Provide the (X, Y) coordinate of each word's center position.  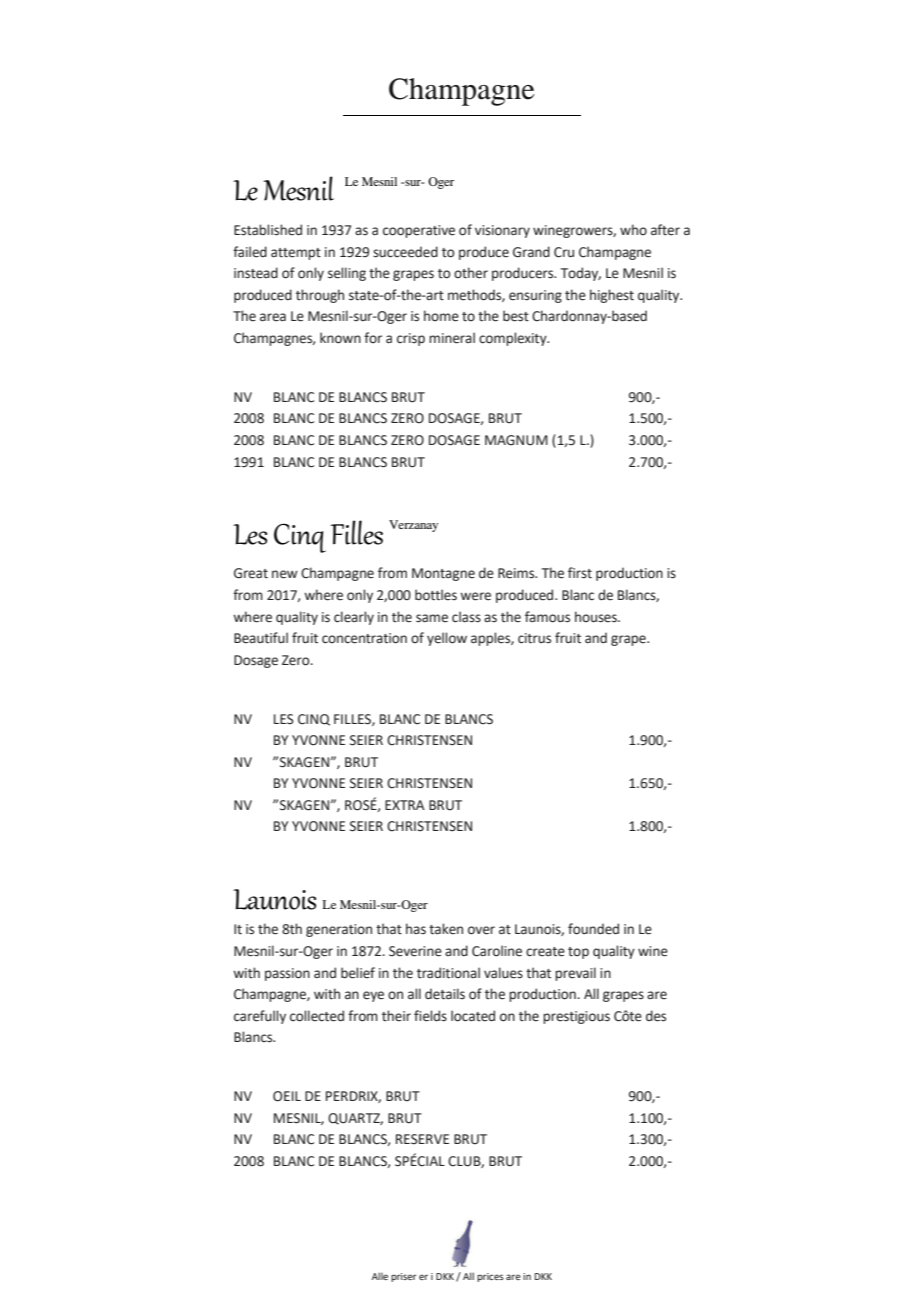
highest (612, 296)
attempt (296, 254)
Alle (380, 1276)
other (471, 273)
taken (446, 929)
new (285, 574)
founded (593, 929)
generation (339, 930)
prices (490, 1277)
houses (597, 617)
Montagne (443, 574)
